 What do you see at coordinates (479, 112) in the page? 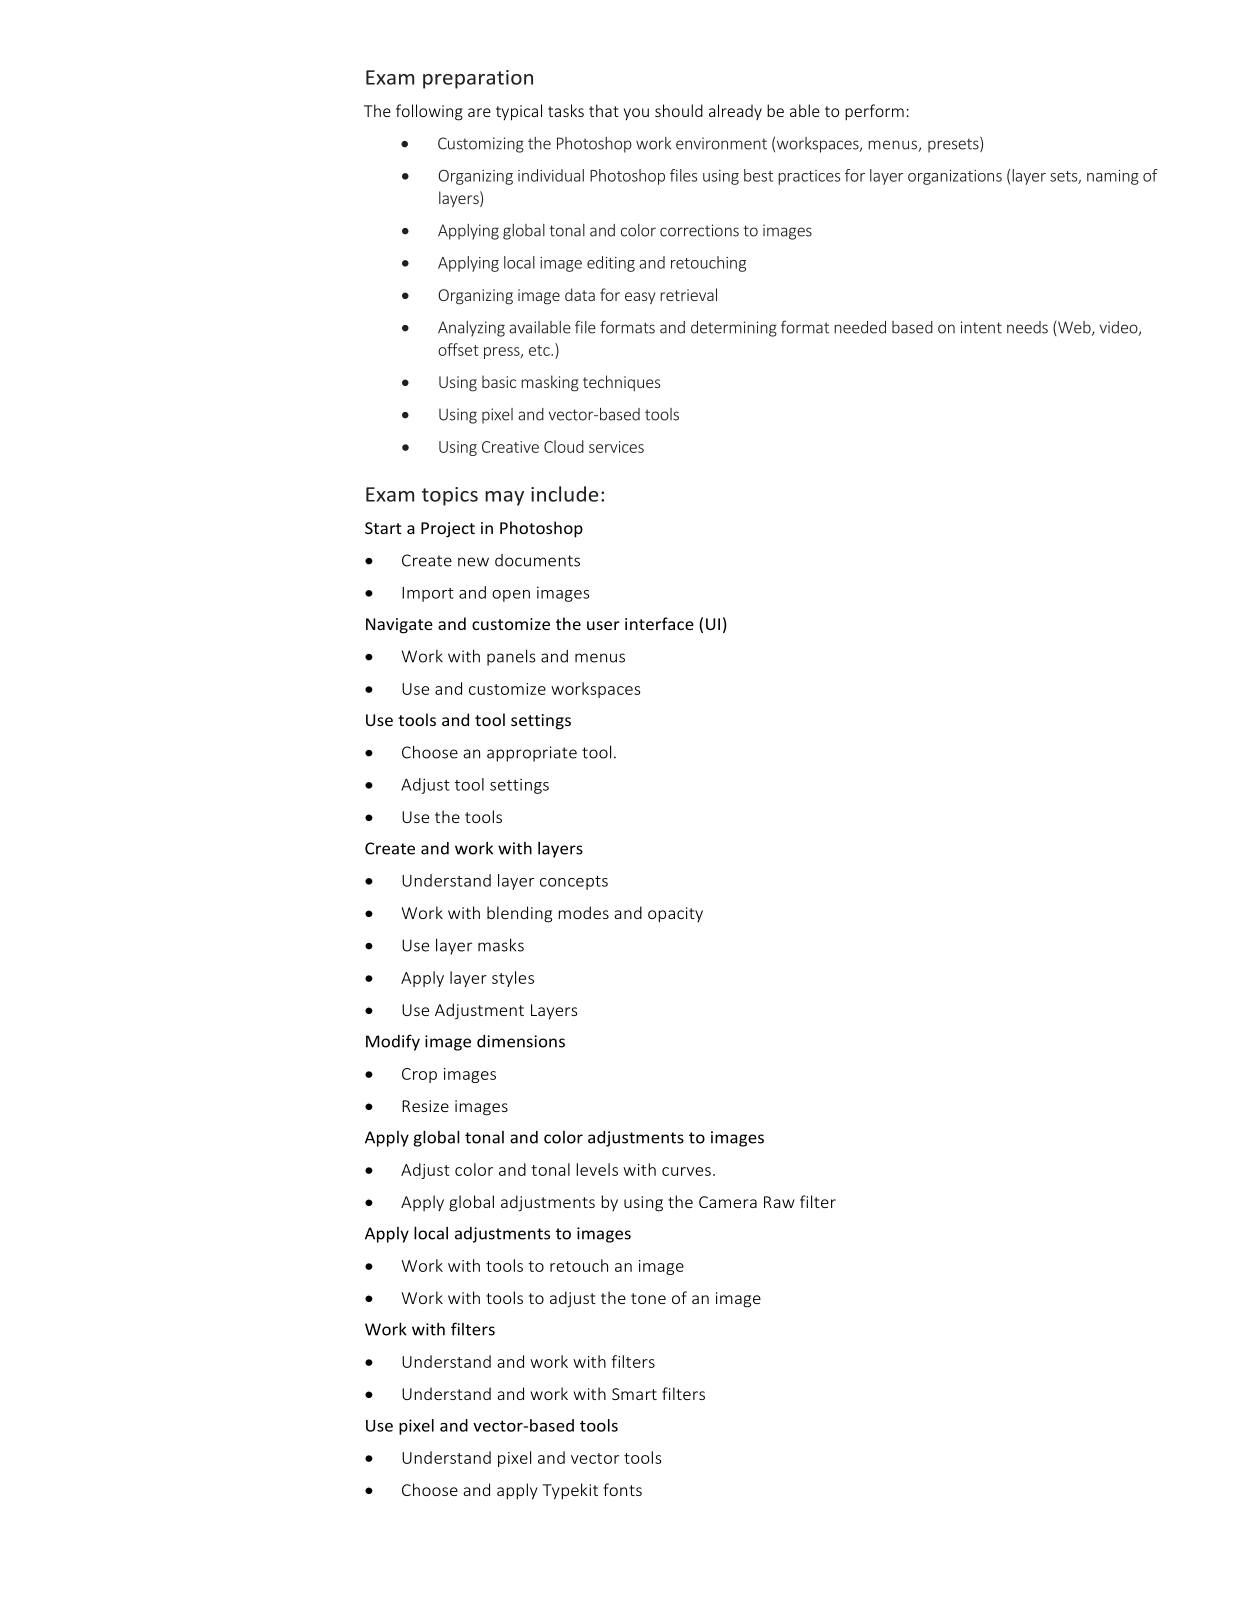
I see `are` at bounding box center [479, 112].
